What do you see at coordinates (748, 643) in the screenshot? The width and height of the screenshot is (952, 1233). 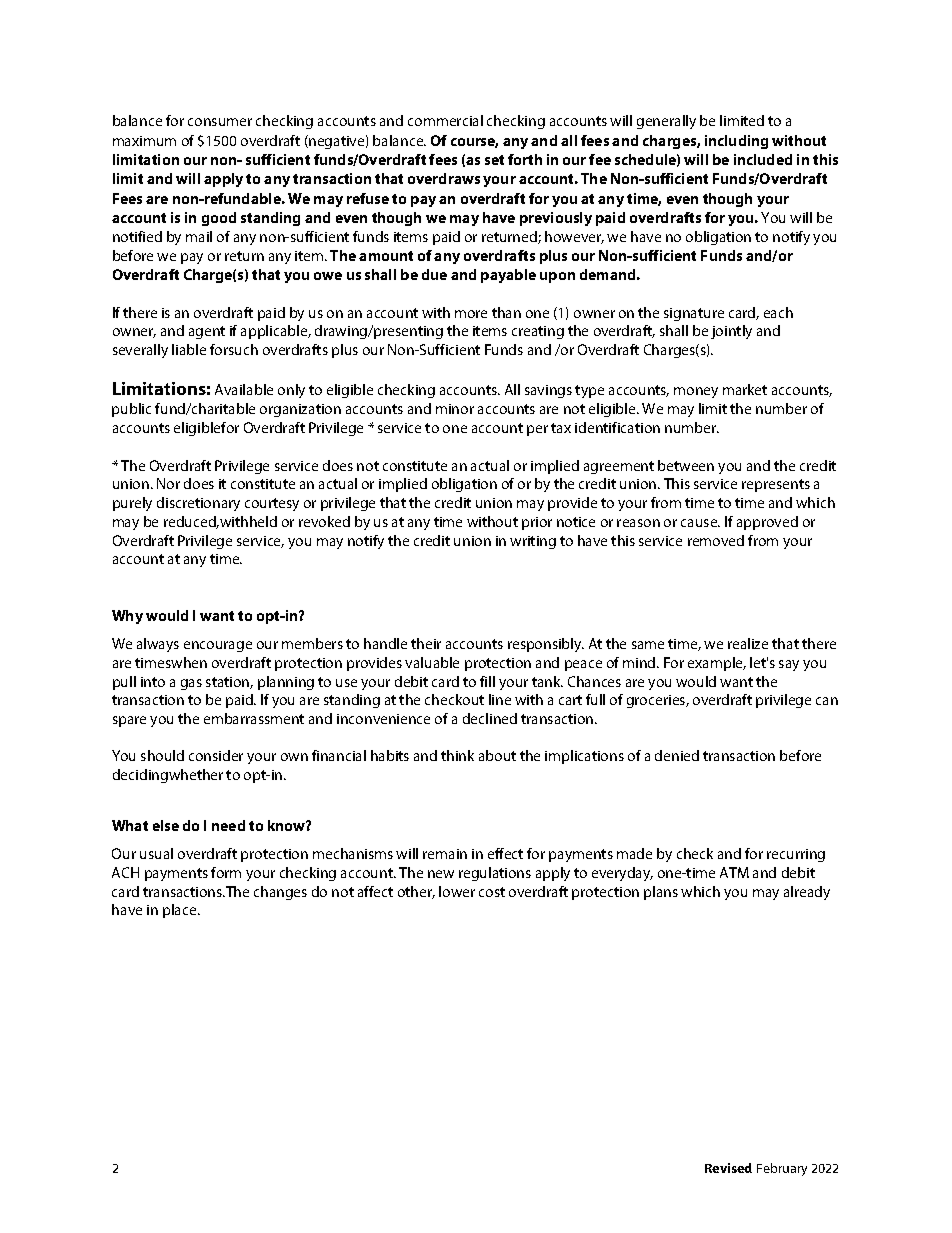 I see `realize` at bounding box center [748, 643].
